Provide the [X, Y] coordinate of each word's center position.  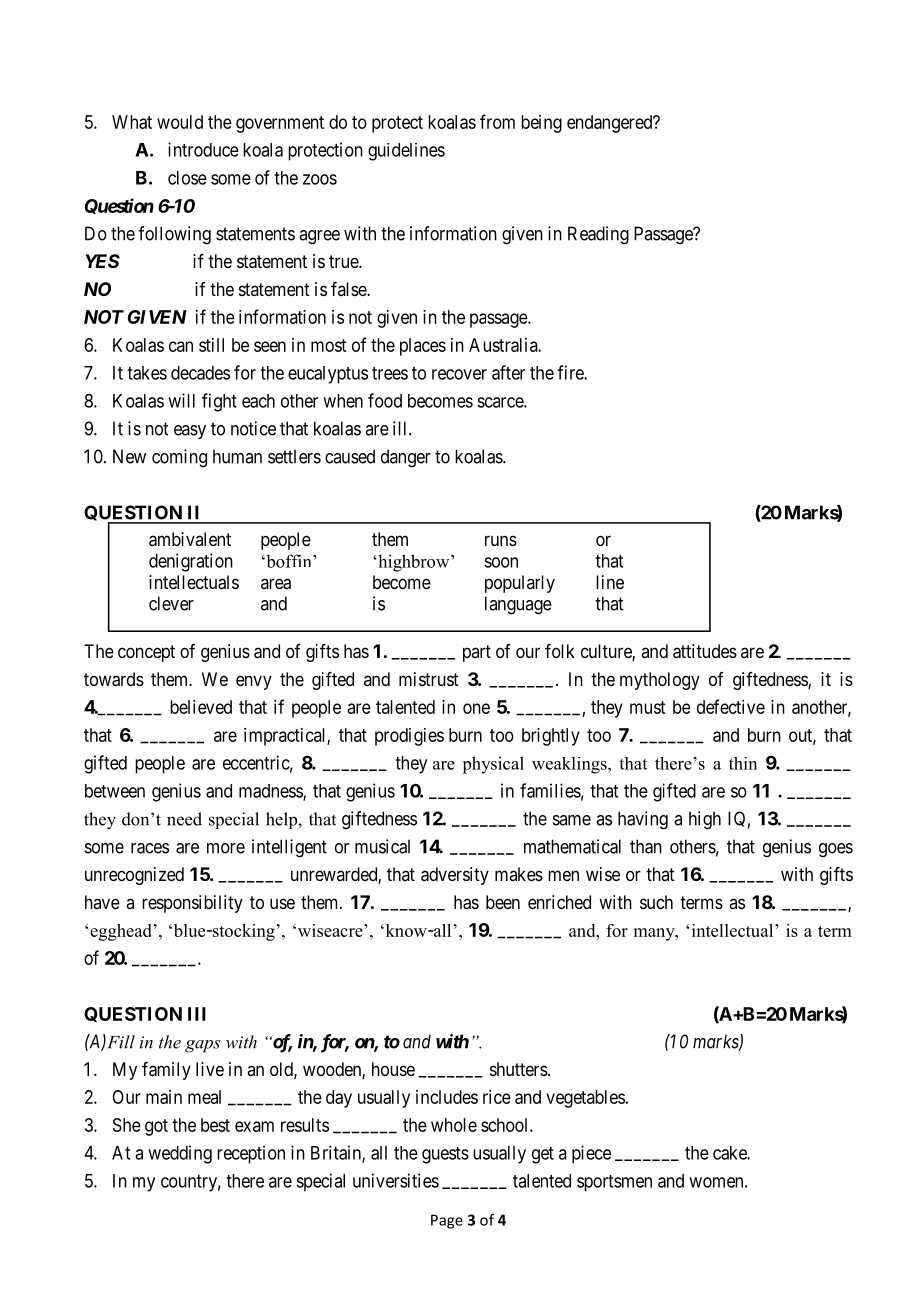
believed [201, 707]
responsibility [192, 904]
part [477, 653]
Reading [598, 235]
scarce [501, 402]
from [497, 121]
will [181, 400]
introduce [203, 149]
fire [571, 372]
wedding [180, 1154]
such [656, 902]
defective [731, 706]
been [503, 902]
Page [447, 1221]
